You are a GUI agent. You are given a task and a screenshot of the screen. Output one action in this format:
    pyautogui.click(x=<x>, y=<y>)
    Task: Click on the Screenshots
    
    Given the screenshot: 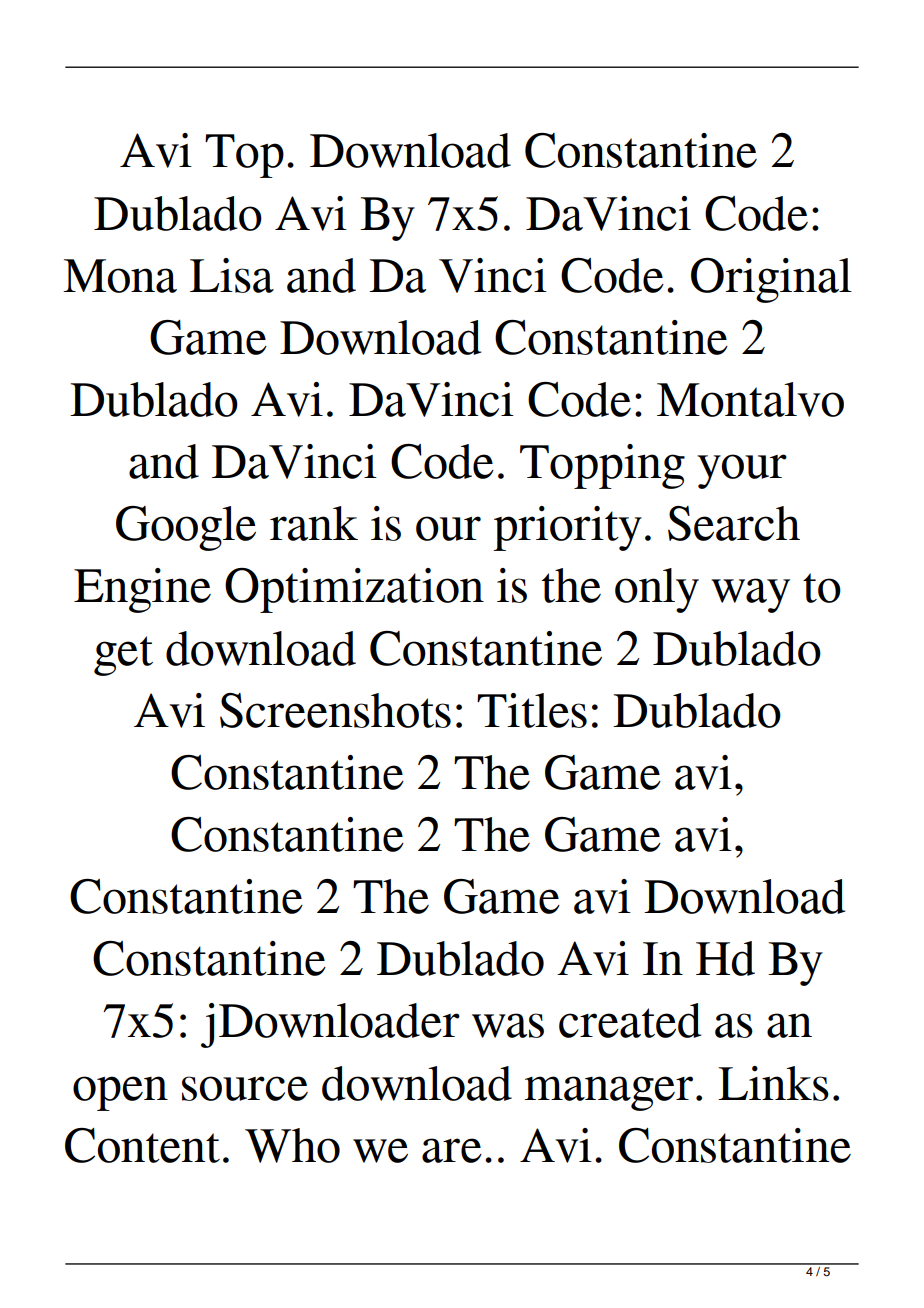 What is the action you would take?
    pyautogui.click(x=335, y=710)
